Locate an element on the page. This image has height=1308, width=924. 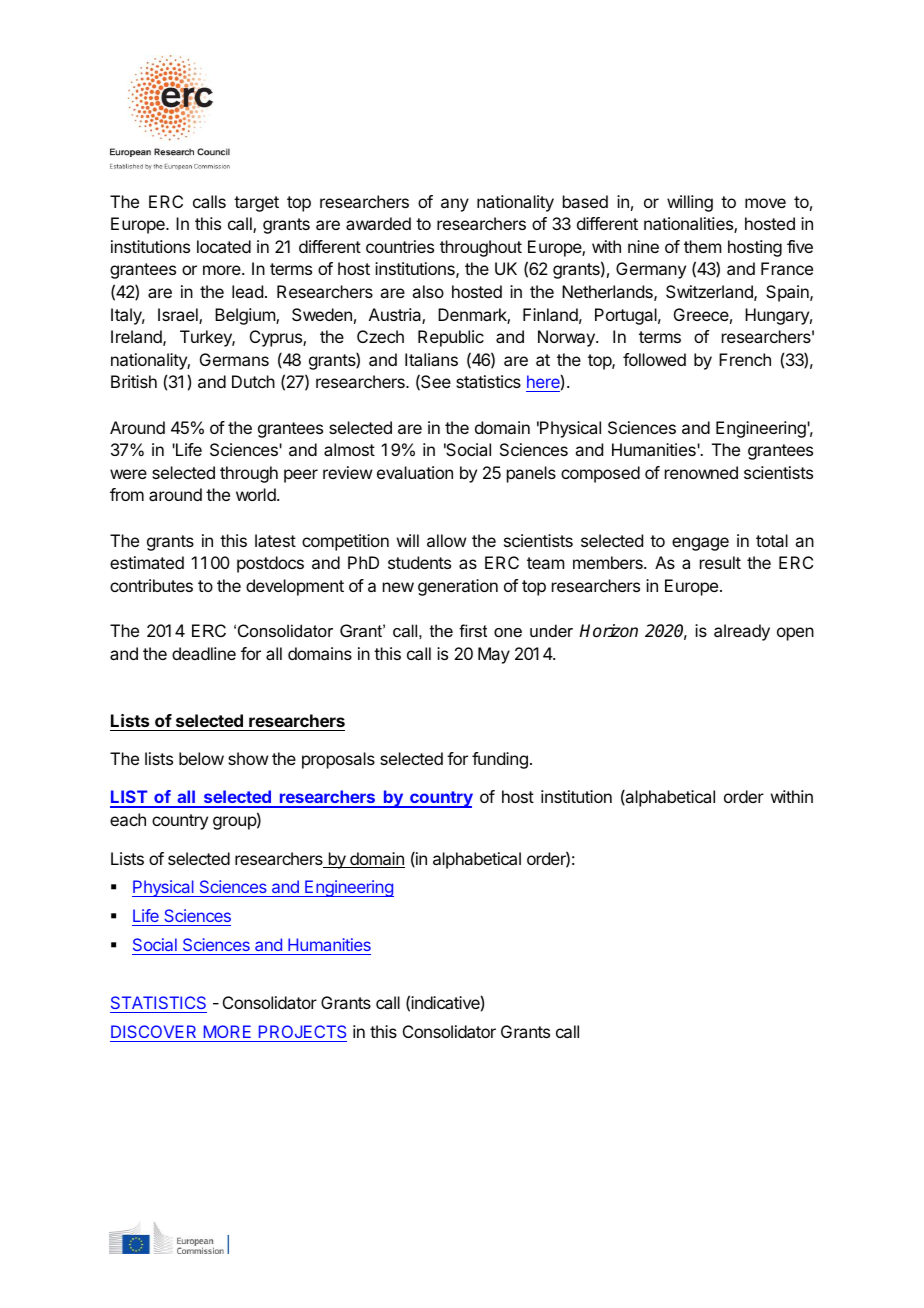
nationalities is located at coordinates (689, 225).
